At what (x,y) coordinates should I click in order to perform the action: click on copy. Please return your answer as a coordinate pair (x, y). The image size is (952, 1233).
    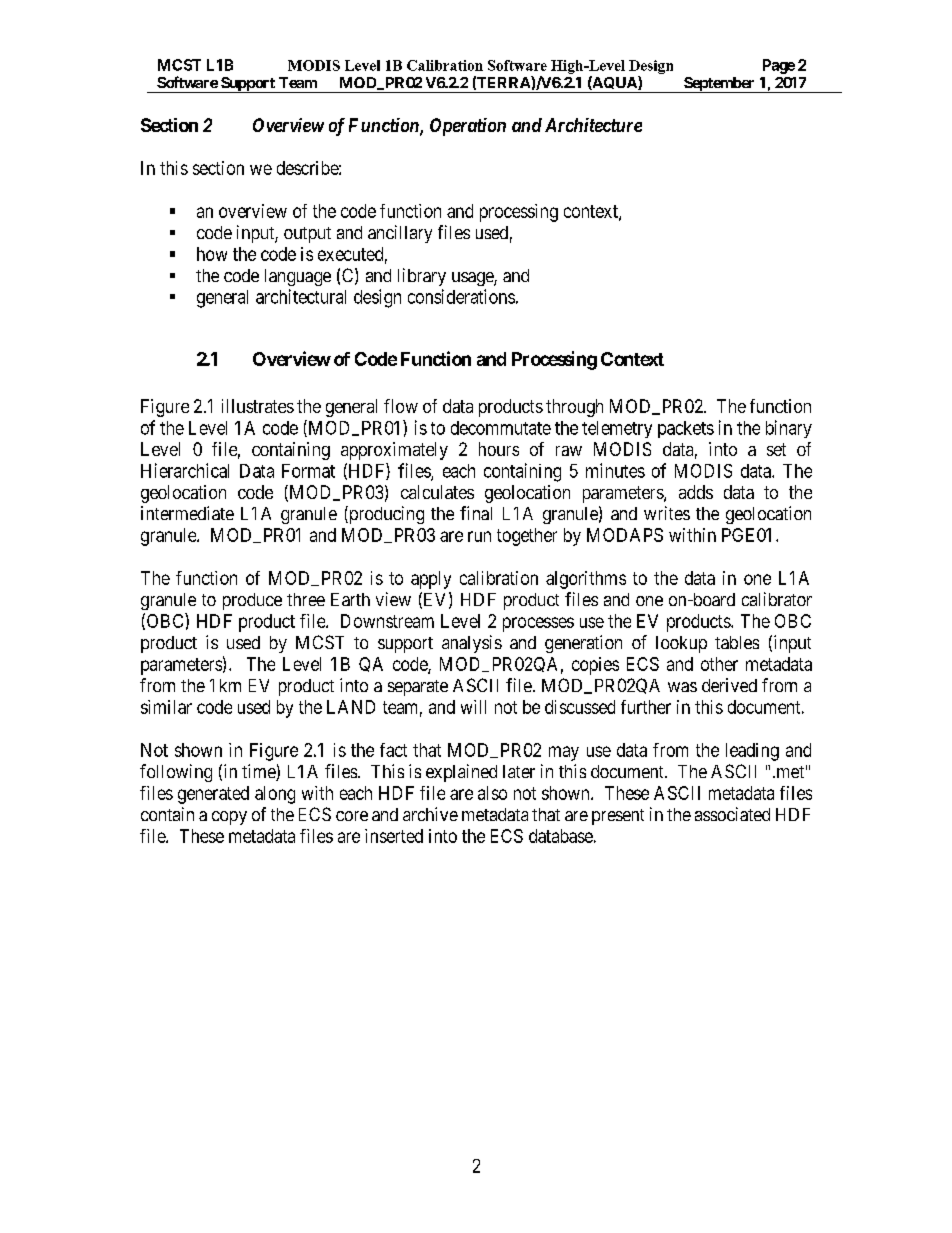
    Looking at the image, I should click on (229, 818).
